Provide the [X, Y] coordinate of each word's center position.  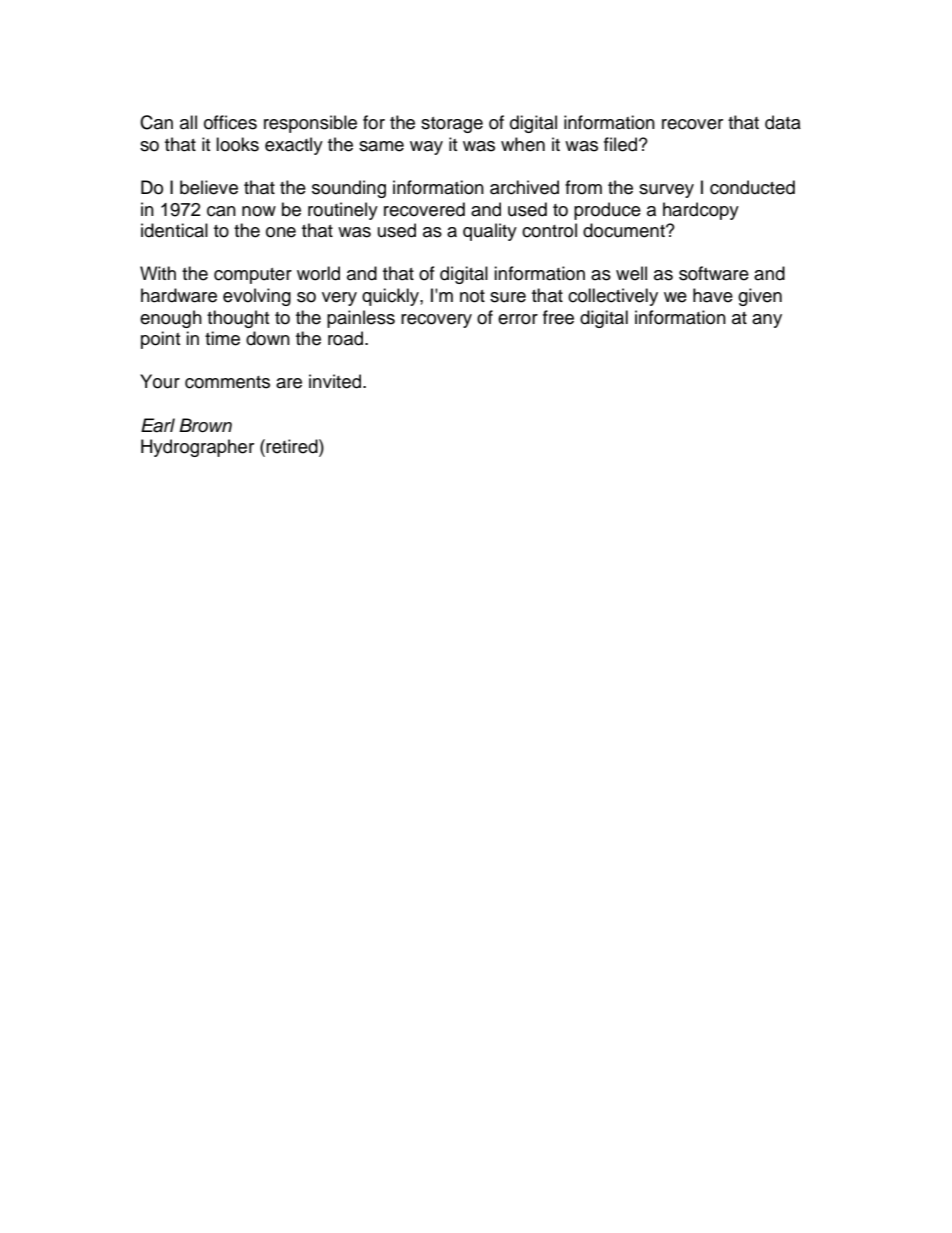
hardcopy [701, 211]
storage [452, 125]
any [767, 321]
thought [238, 319]
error [518, 319]
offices [230, 122]
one [281, 232]
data [783, 122]
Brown [205, 425]
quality [490, 232]
